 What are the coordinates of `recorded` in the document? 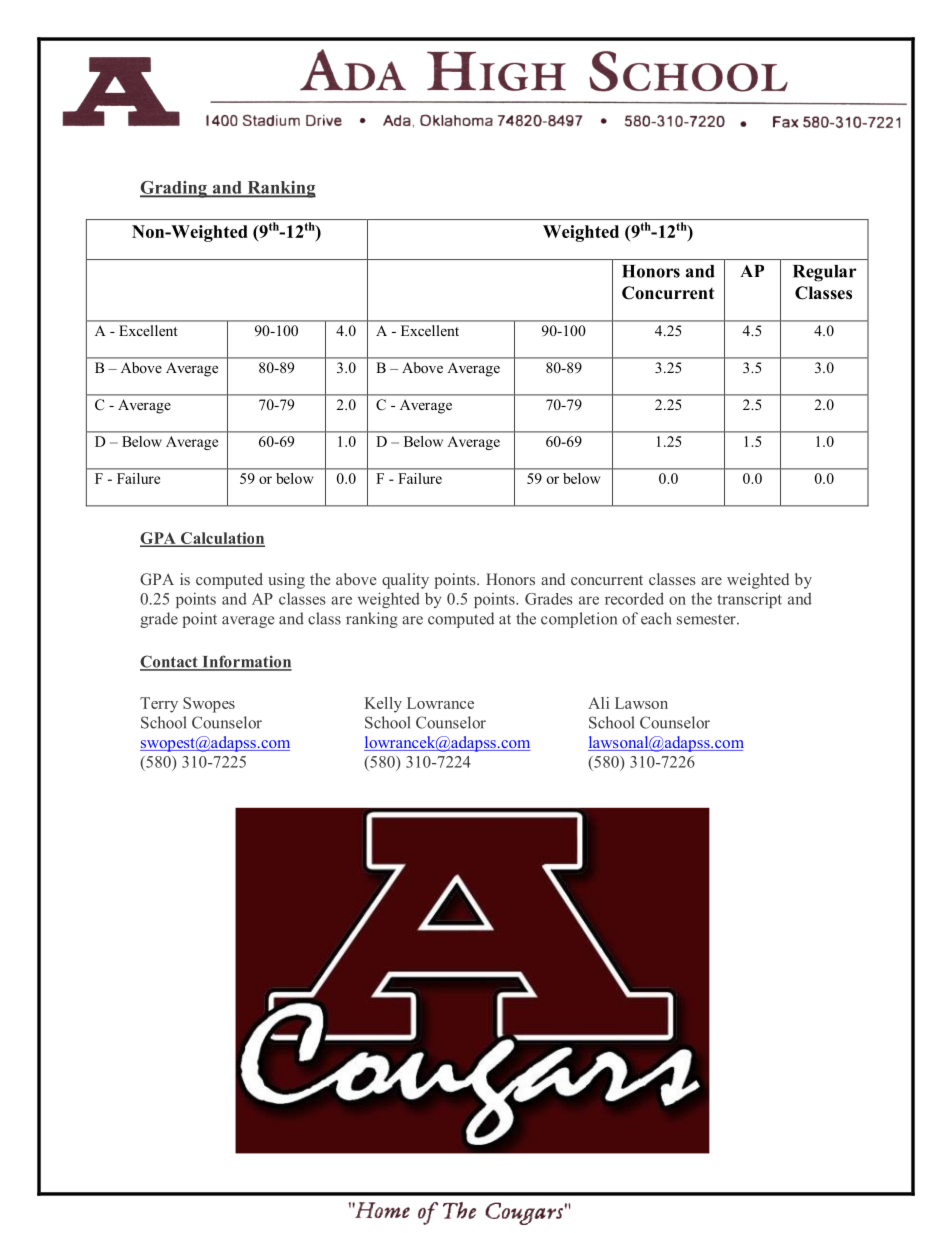 It's located at (634, 598).
